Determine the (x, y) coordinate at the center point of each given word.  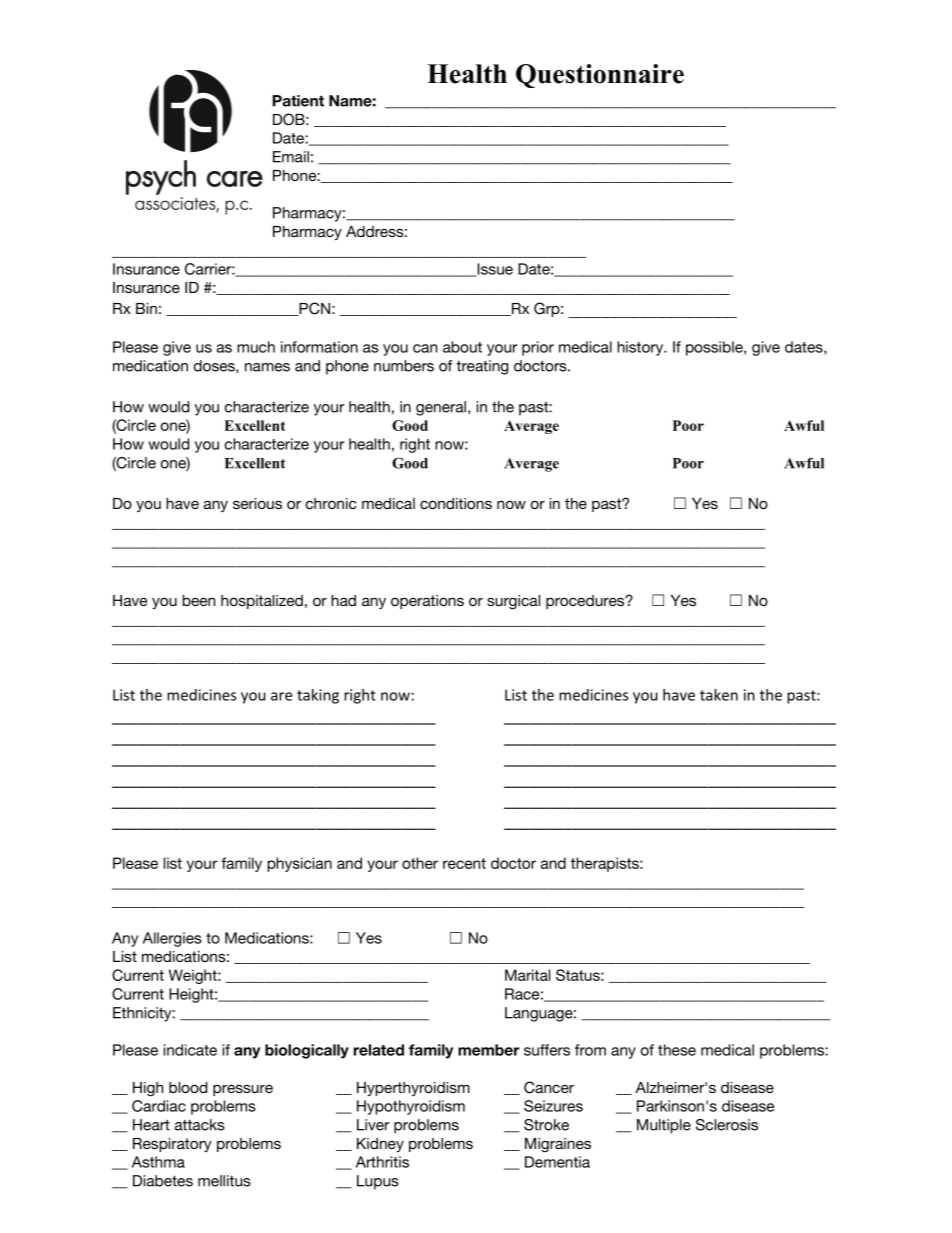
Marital (527, 975)
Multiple (664, 1126)
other (420, 863)
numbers (404, 366)
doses (215, 366)
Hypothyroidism (411, 1107)
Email (291, 157)
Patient (298, 101)
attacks (200, 1125)
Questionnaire (600, 76)
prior (538, 348)
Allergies (172, 939)
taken (719, 695)
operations (427, 602)
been (198, 600)
